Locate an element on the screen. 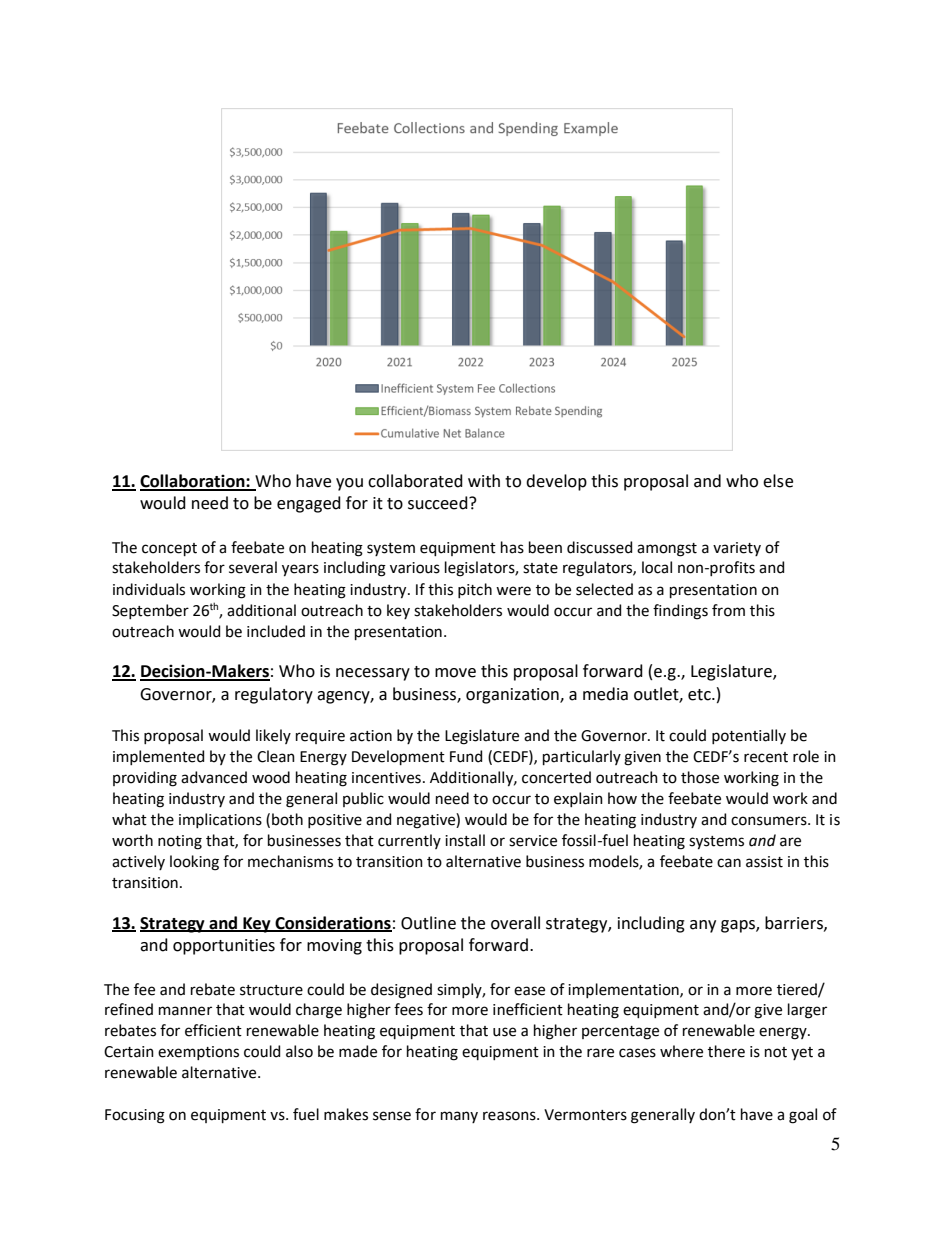 This screenshot has height=1233, width=952. regulatory is located at coordinates (274, 695).
